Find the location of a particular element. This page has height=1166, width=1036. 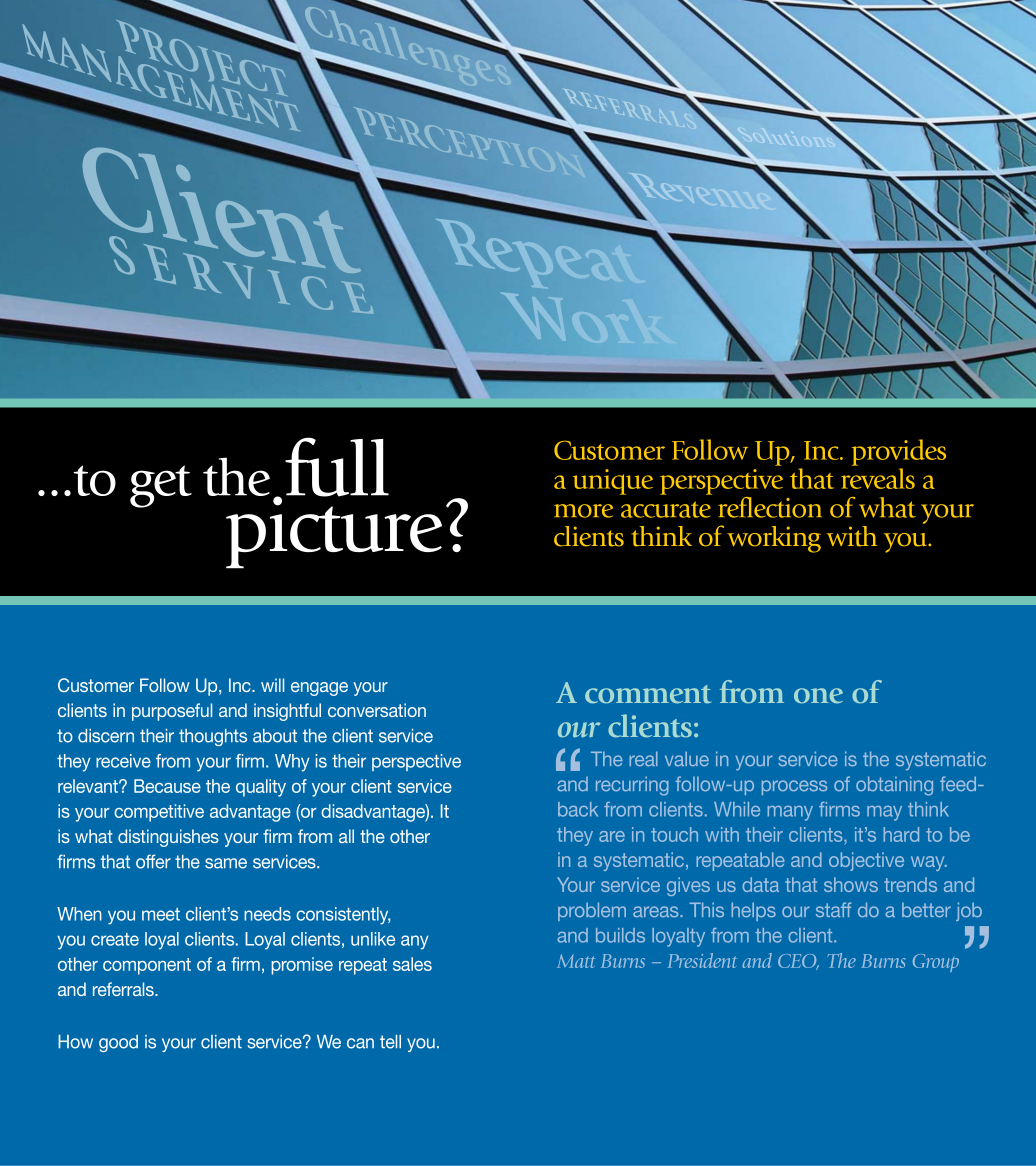

reveals is located at coordinates (878, 478).
